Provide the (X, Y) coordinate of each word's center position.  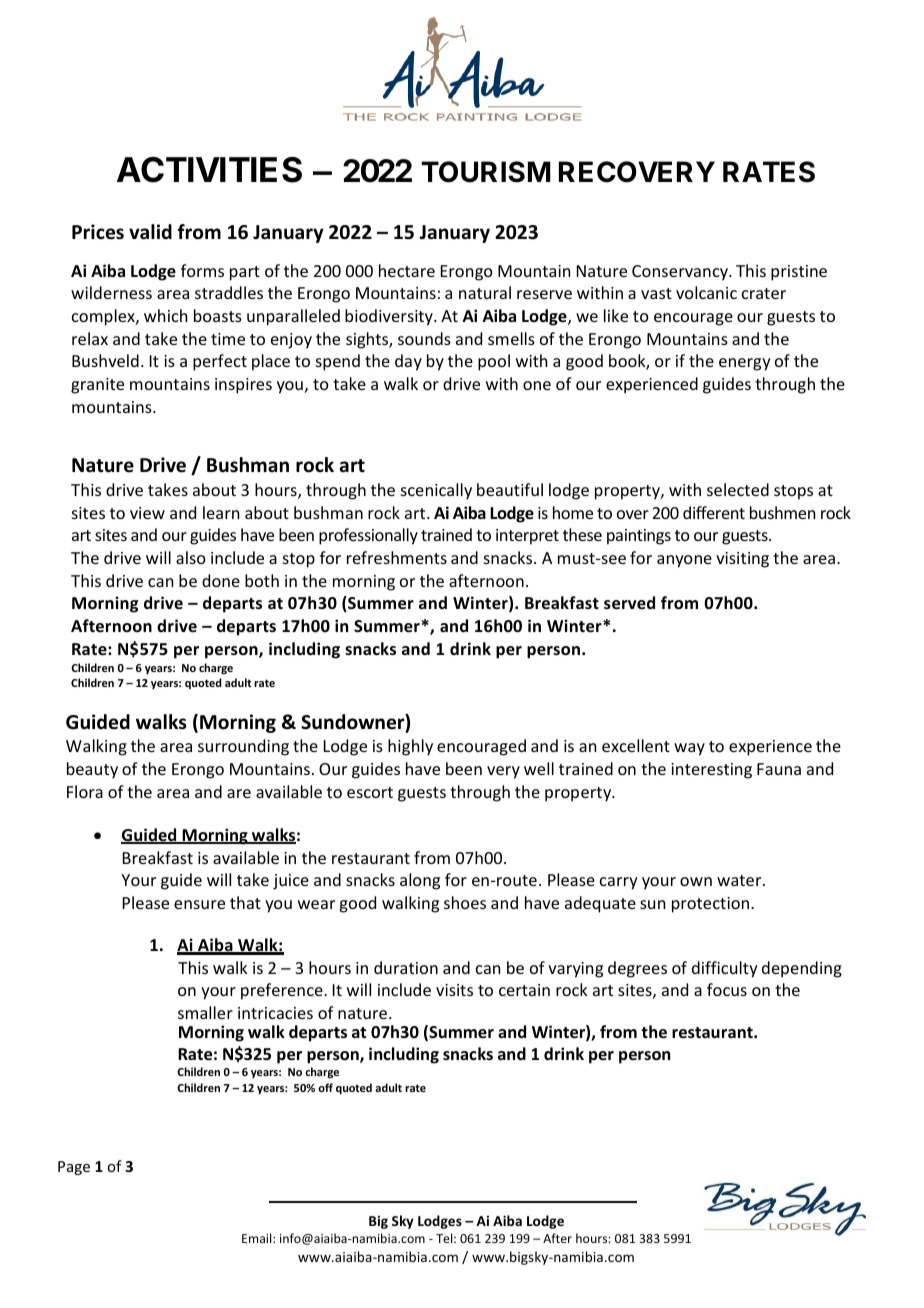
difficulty (725, 969)
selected (738, 489)
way (689, 749)
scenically (436, 491)
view (147, 513)
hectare (407, 270)
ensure (199, 904)
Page (74, 1168)
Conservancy (681, 273)
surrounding (243, 747)
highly (410, 747)
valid (150, 232)
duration (406, 967)
